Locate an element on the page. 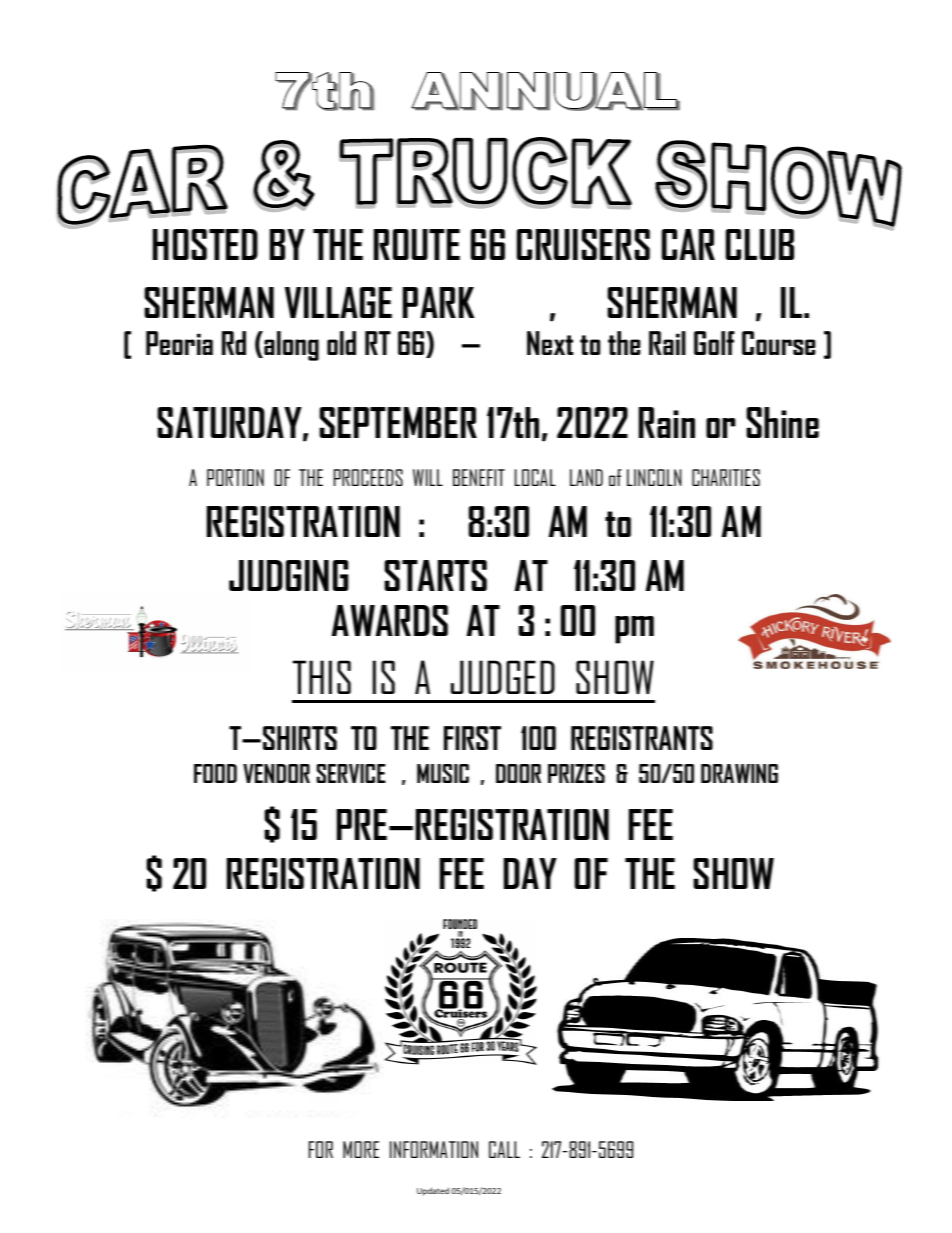  BENEFIT is located at coordinates (479, 477).
